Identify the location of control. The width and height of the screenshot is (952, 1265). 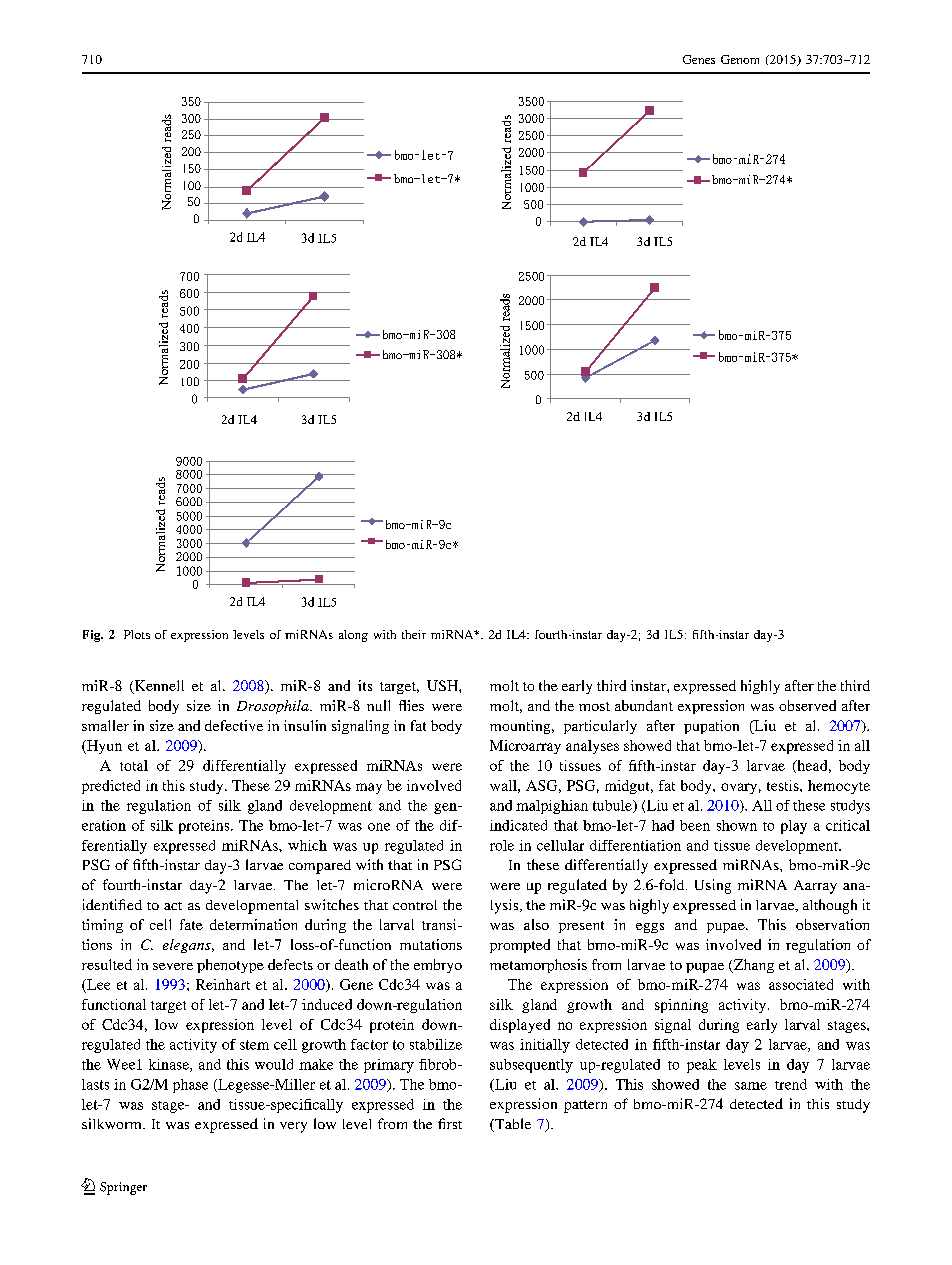
(415, 905).
